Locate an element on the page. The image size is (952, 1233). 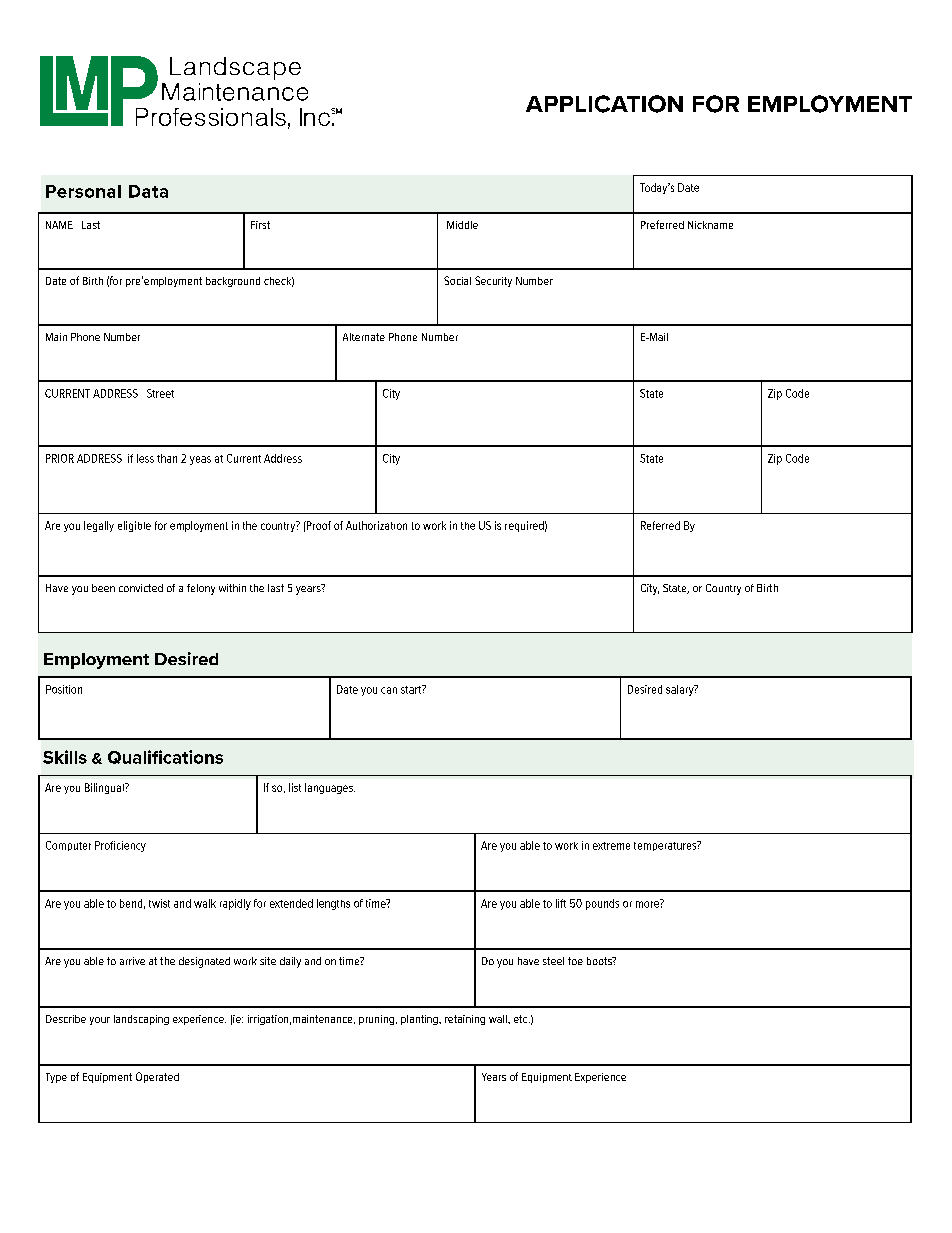
Proficiency is located at coordinates (120, 846).
